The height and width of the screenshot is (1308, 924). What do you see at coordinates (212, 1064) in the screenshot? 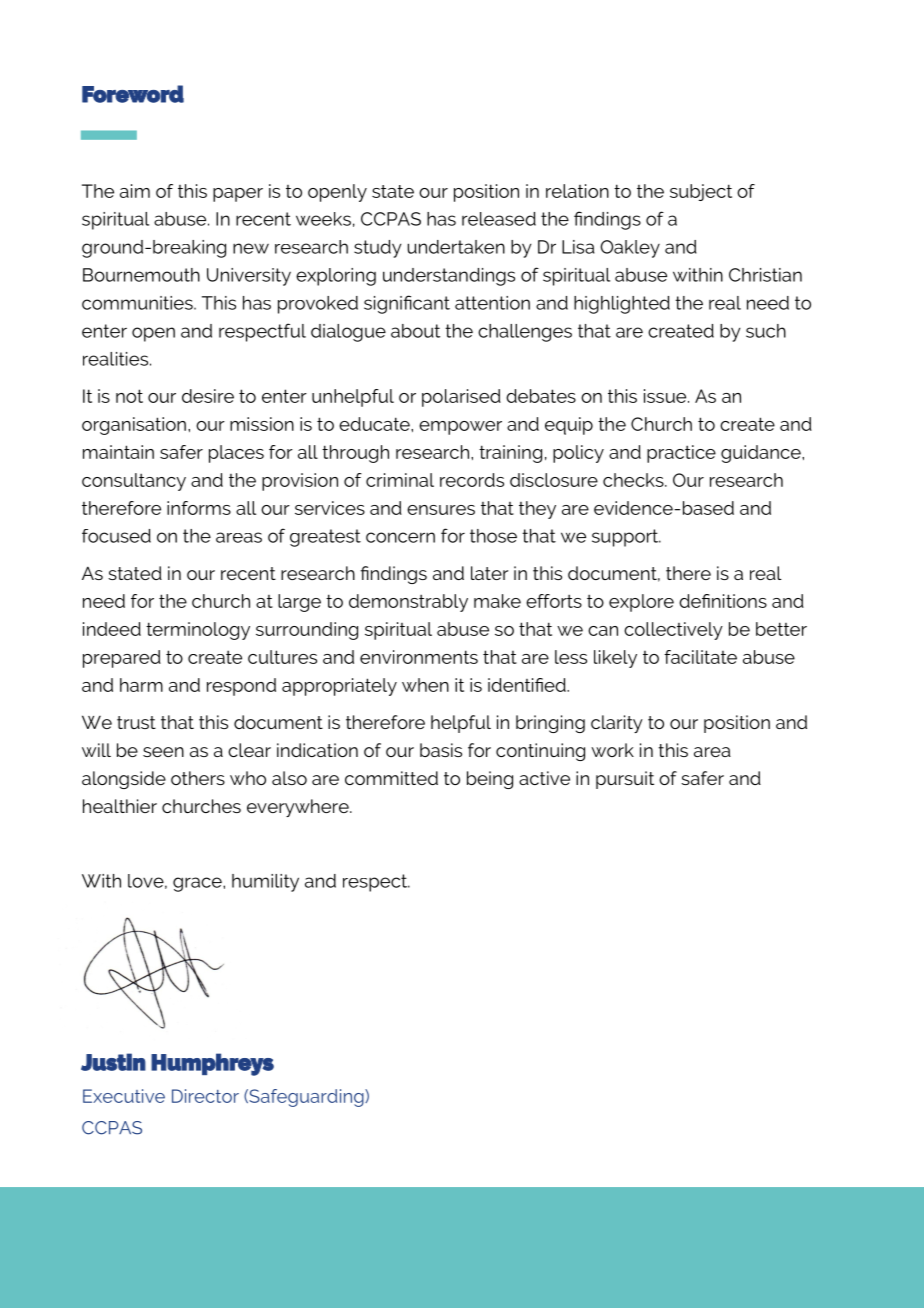
I see `Humphreys` at bounding box center [212, 1064].
